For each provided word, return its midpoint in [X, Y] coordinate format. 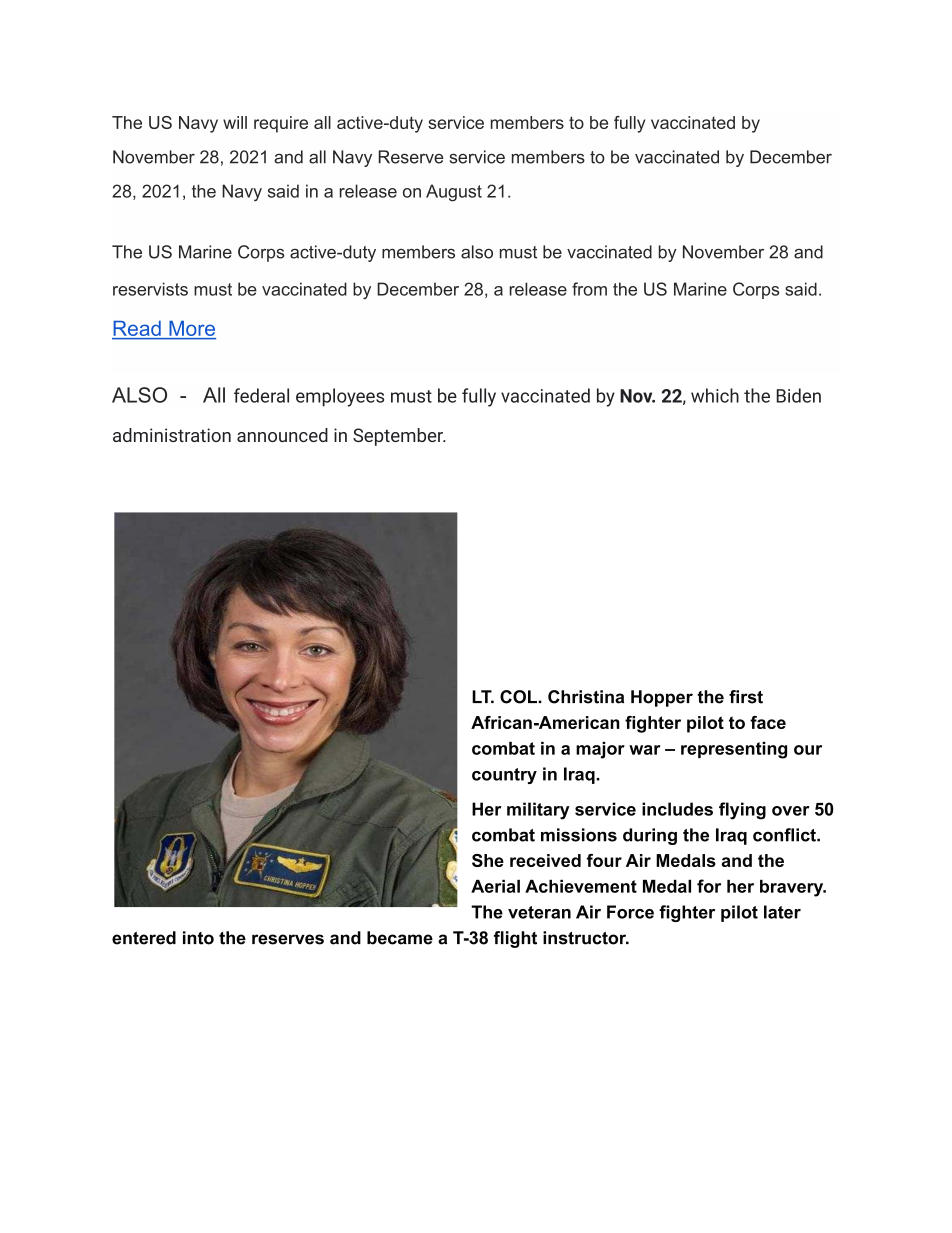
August [454, 193]
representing [734, 750]
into [198, 938]
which [715, 395]
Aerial [495, 886]
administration [172, 435]
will [235, 122]
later [782, 912]
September [399, 437]
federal [261, 395]
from [589, 289]
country [504, 776]
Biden [799, 395]
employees [340, 397]
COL [519, 697]
